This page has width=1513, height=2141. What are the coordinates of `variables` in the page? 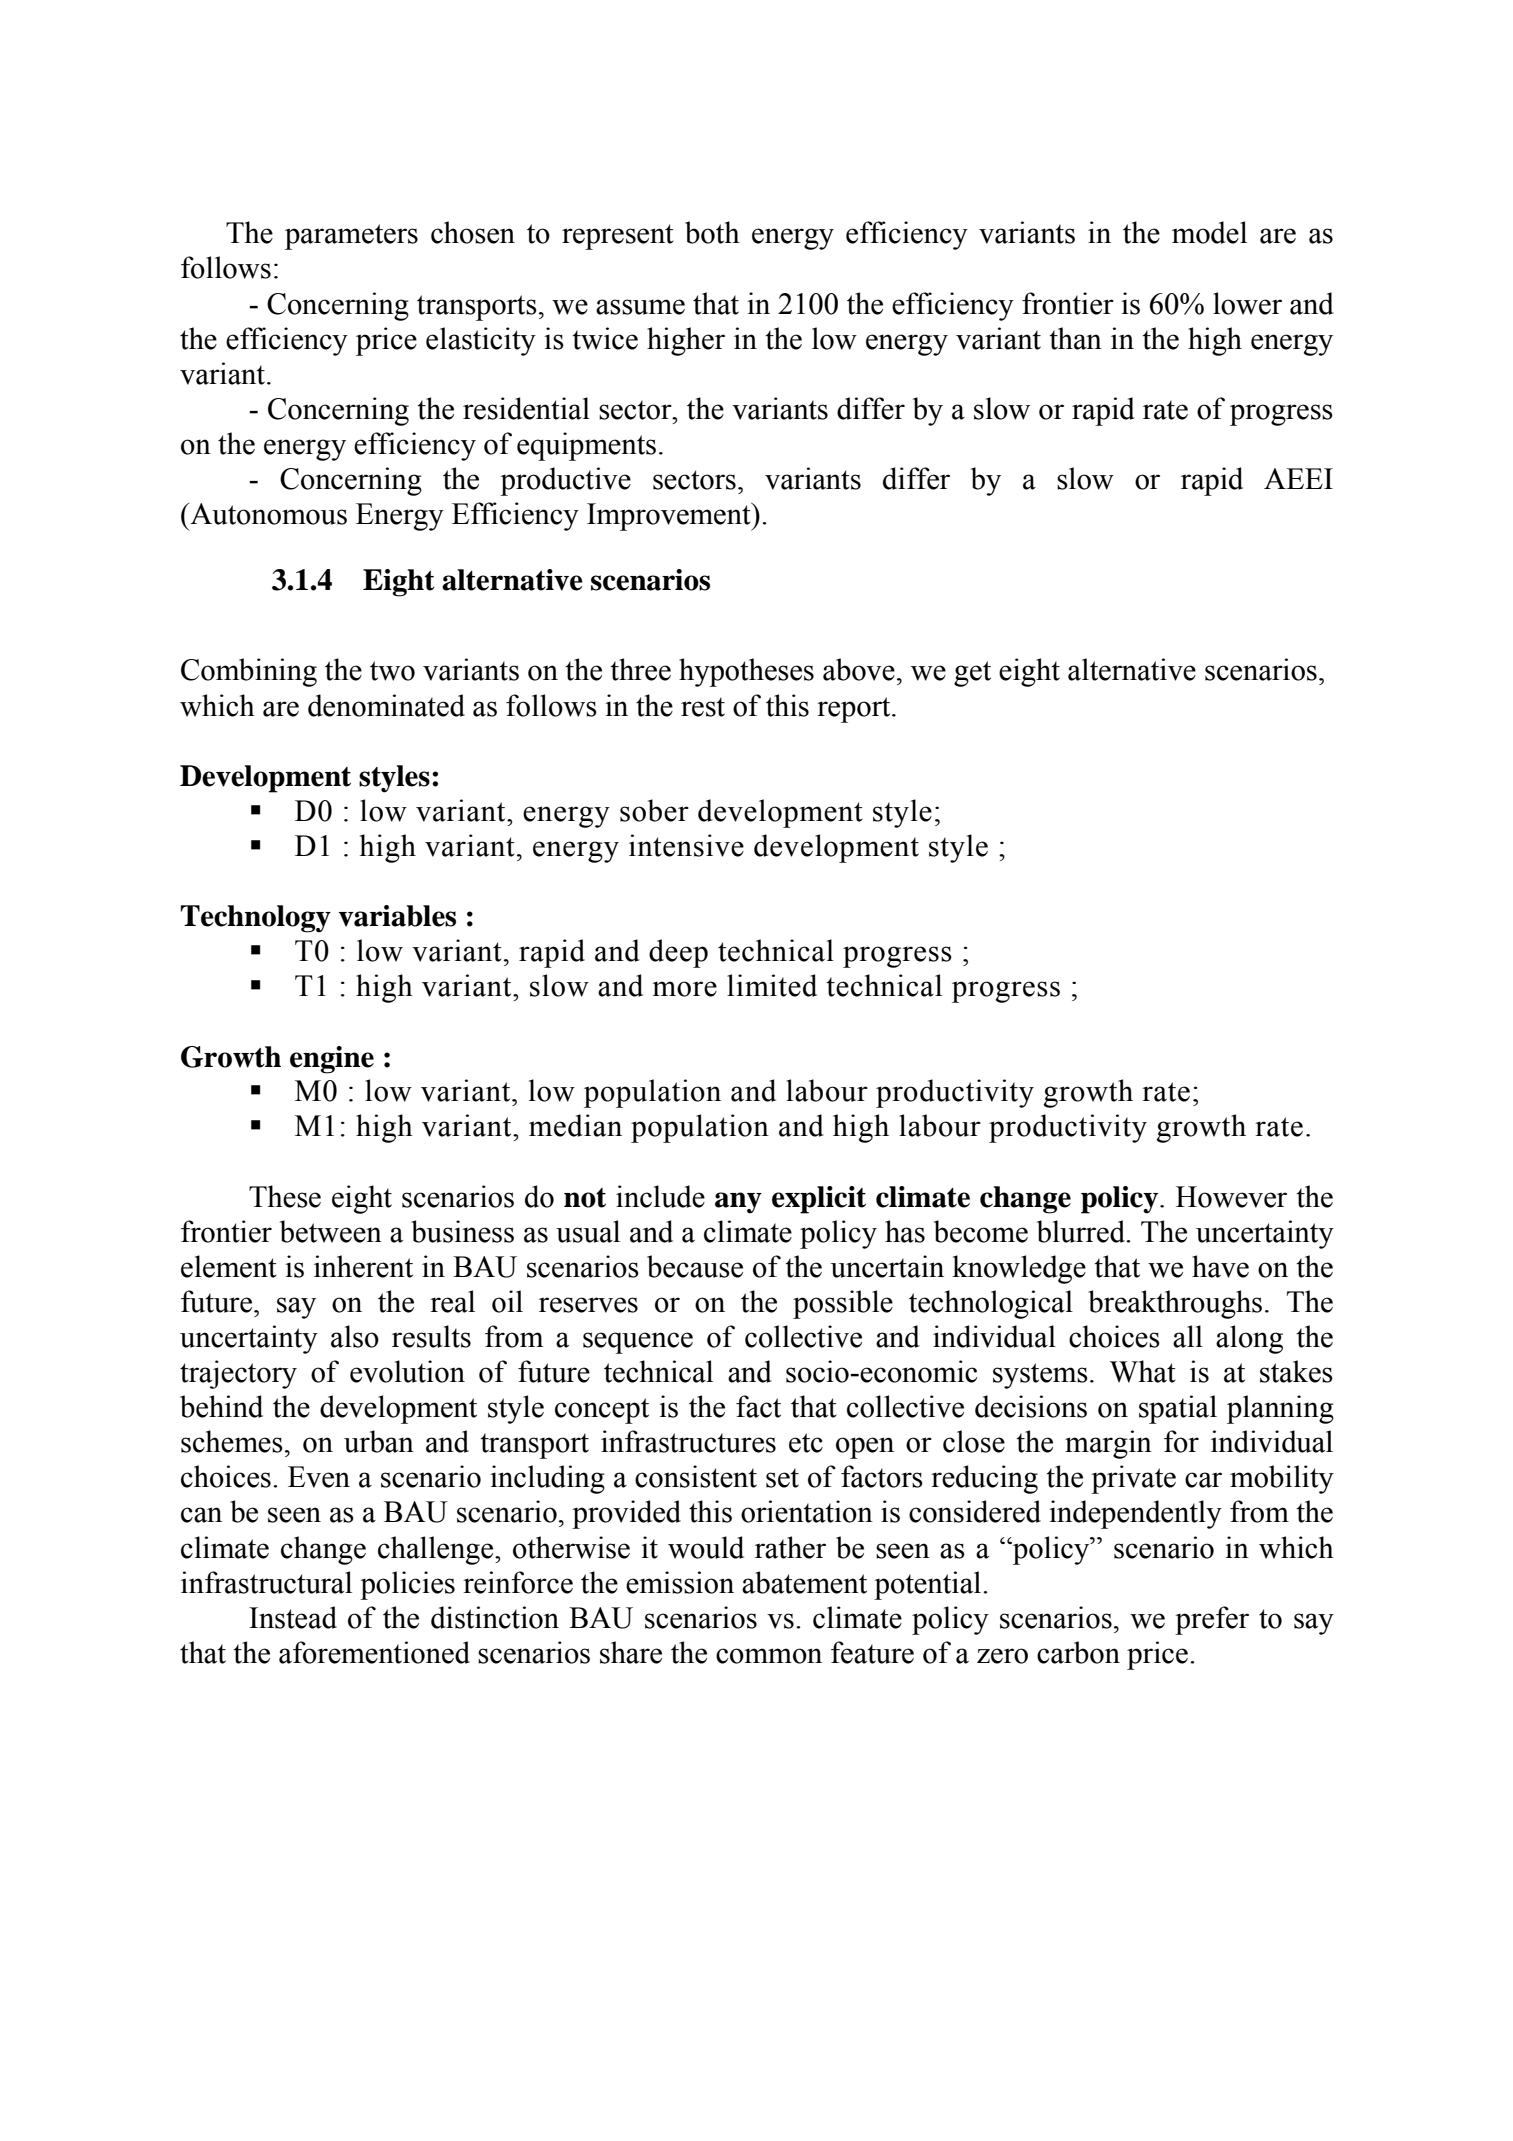 It's located at (397, 916).
